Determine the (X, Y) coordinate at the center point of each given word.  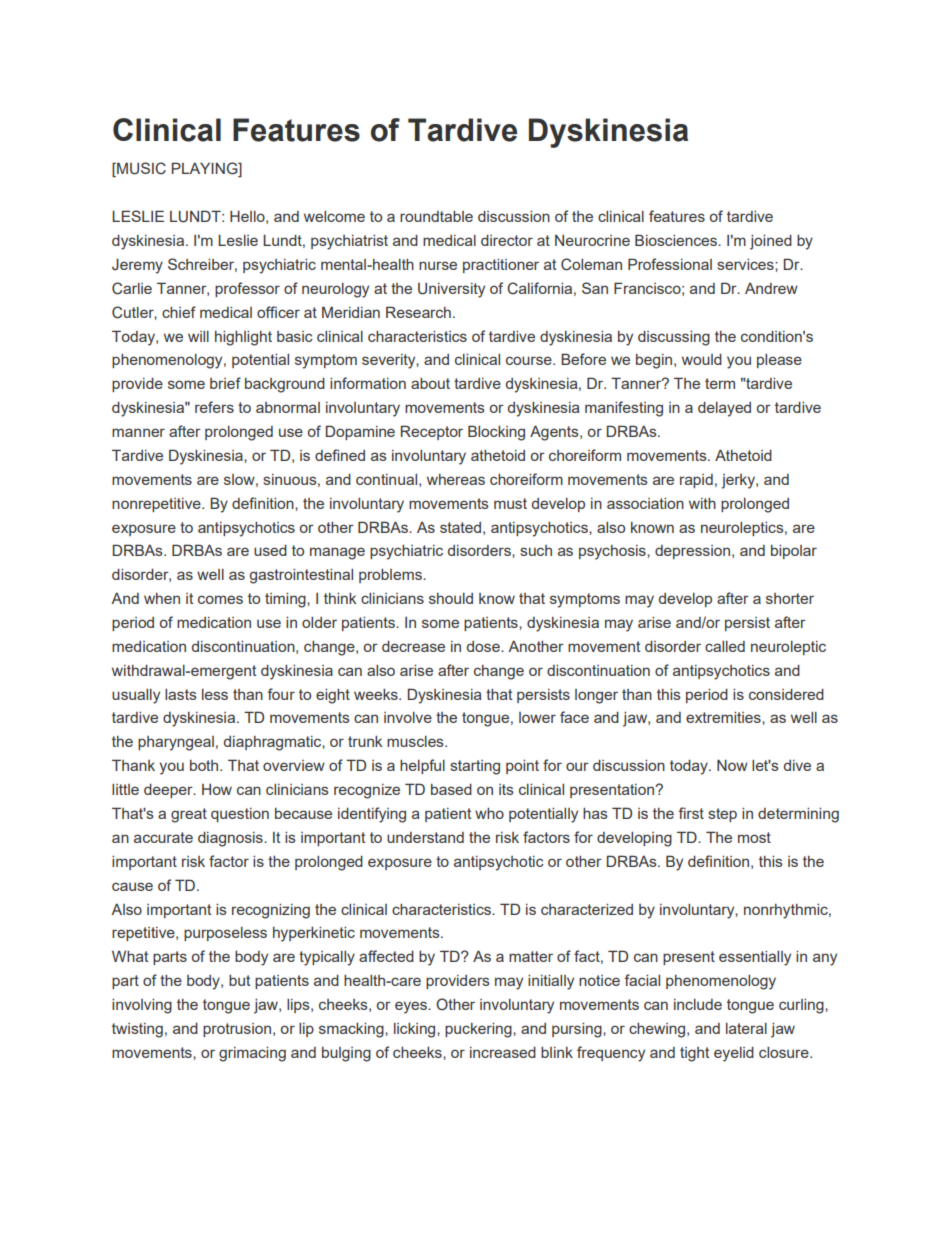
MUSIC (140, 169)
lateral (746, 1028)
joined (771, 242)
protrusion (237, 1030)
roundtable (436, 216)
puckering (479, 1030)
